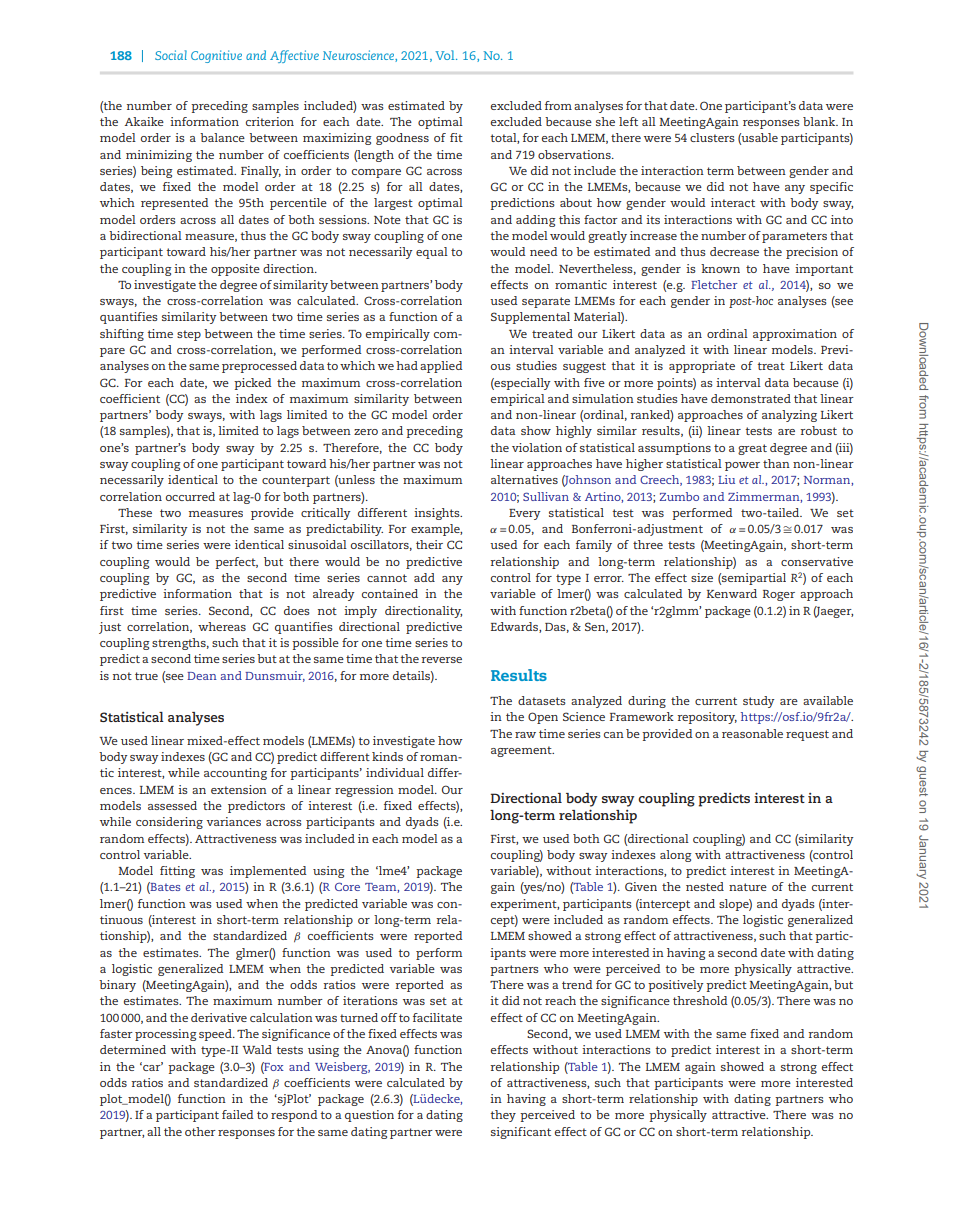 The image size is (954, 1232). What do you see at coordinates (712, 137) in the screenshot?
I see `clusters` at bounding box center [712, 137].
